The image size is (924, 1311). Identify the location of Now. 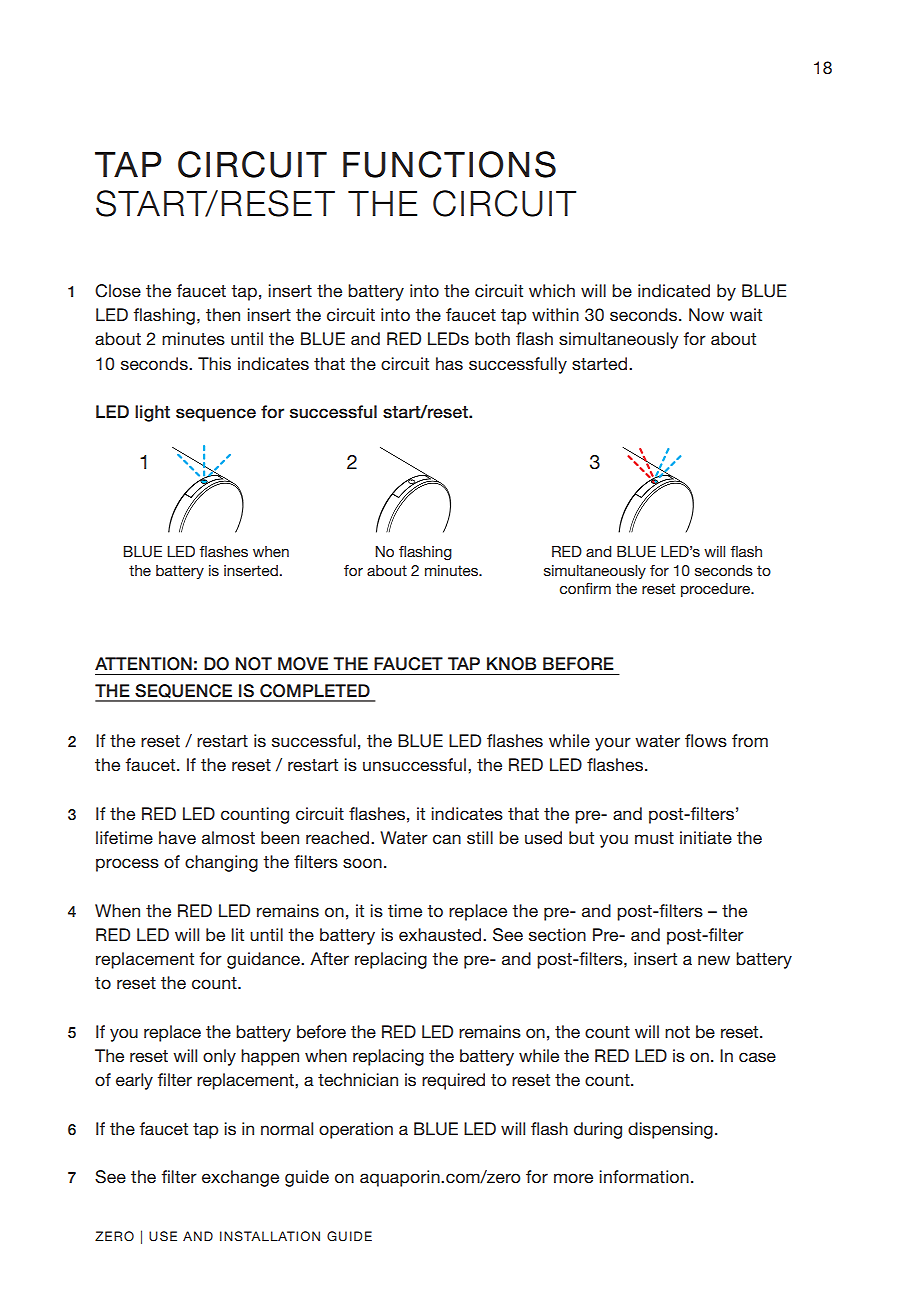
(706, 314).
